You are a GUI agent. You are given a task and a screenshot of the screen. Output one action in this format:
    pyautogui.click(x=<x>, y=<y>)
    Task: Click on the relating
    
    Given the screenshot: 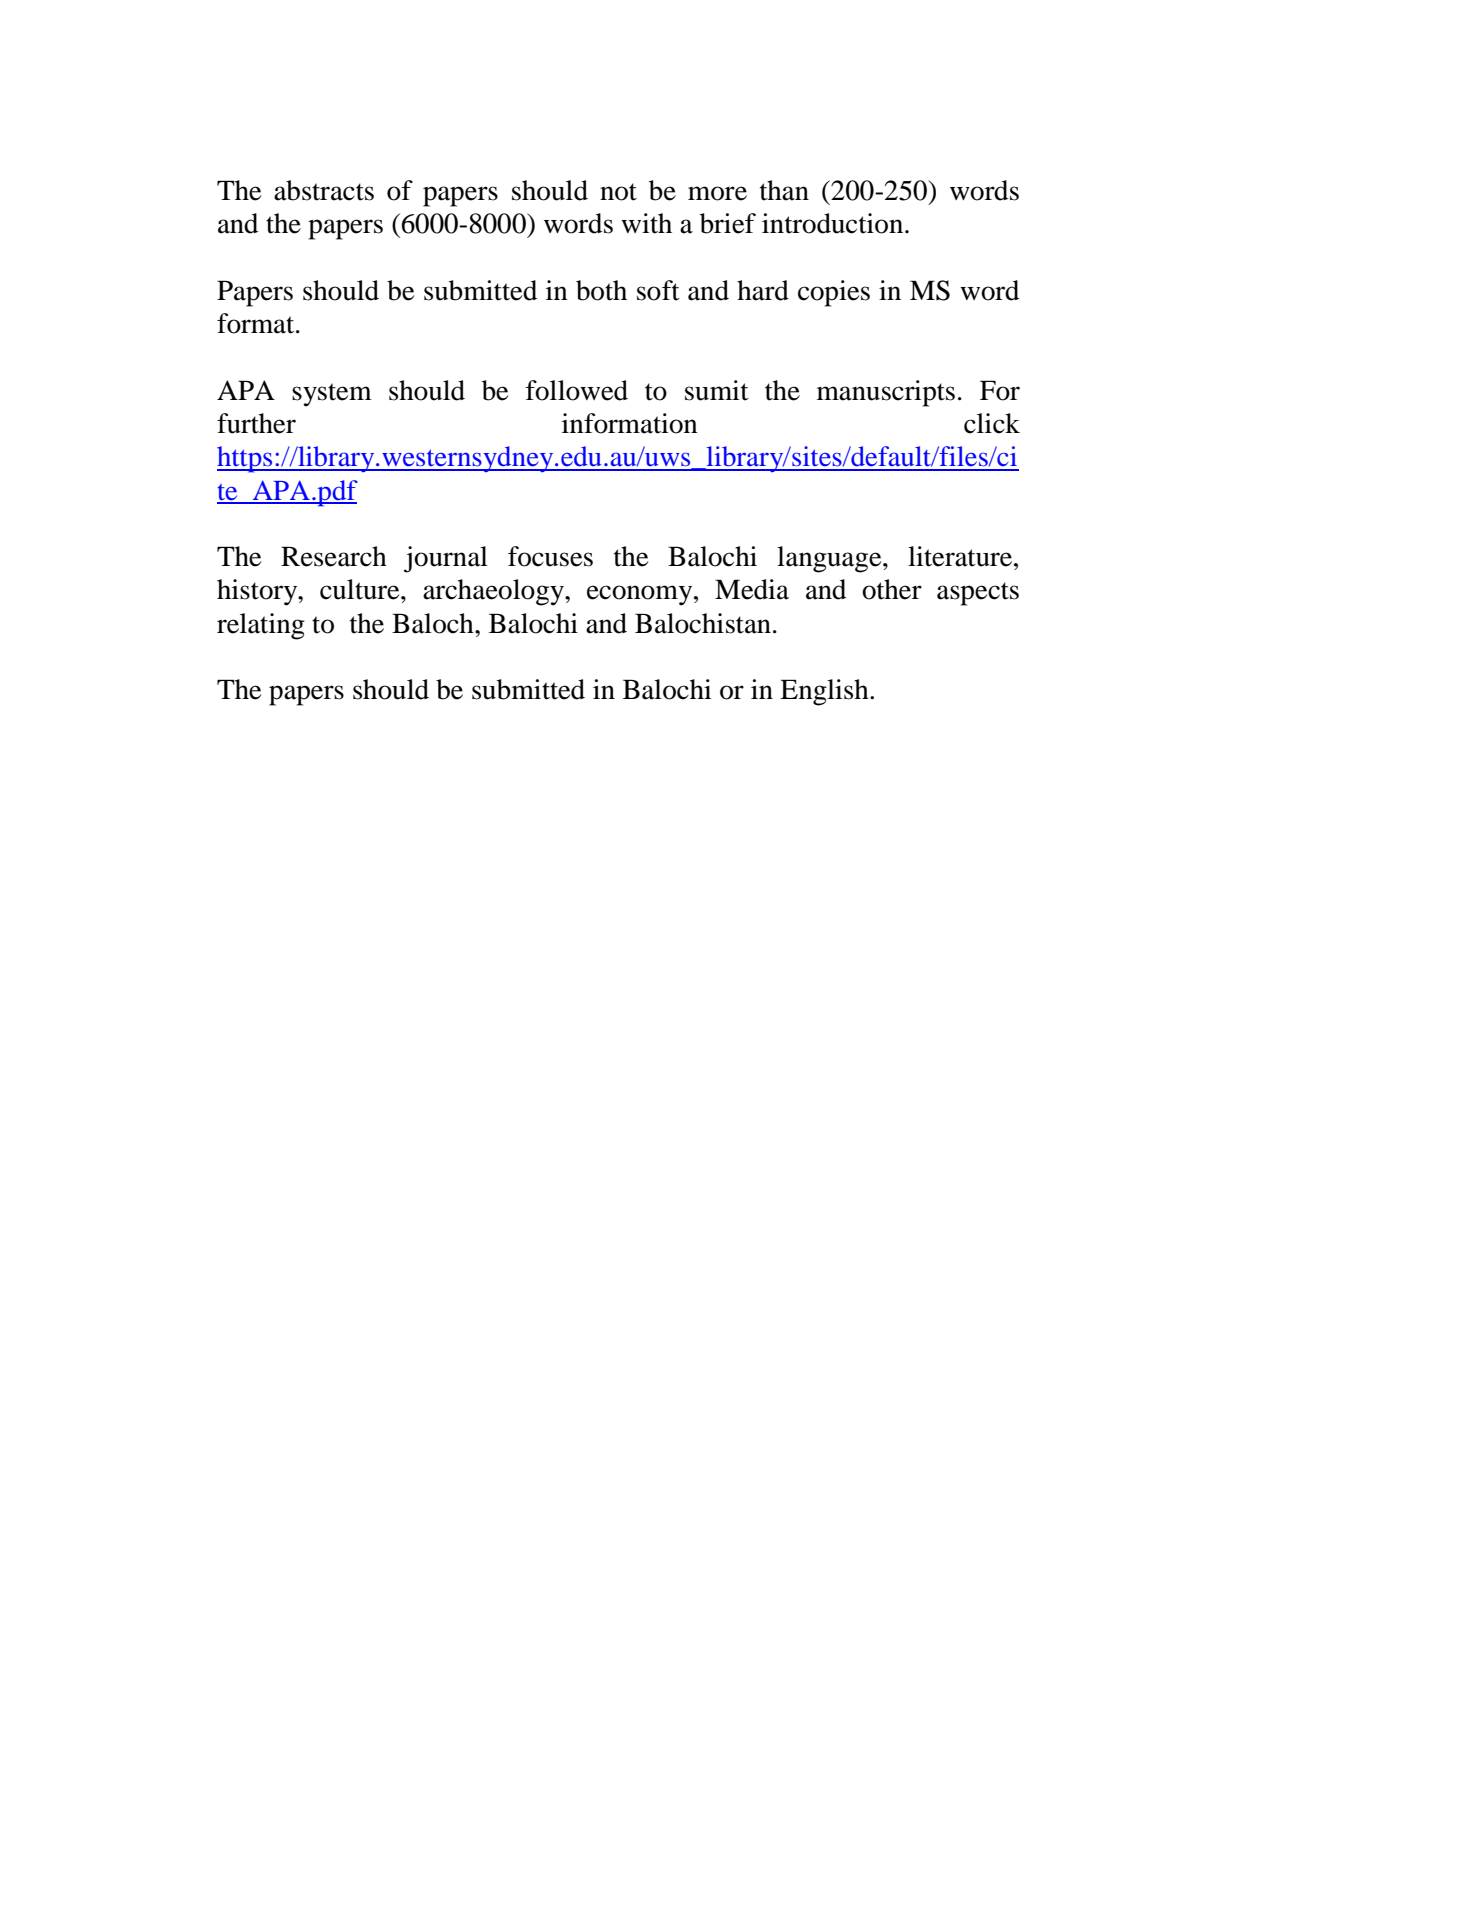 What is the action you would take?
    pyautogui.click(x=261, y=626)
